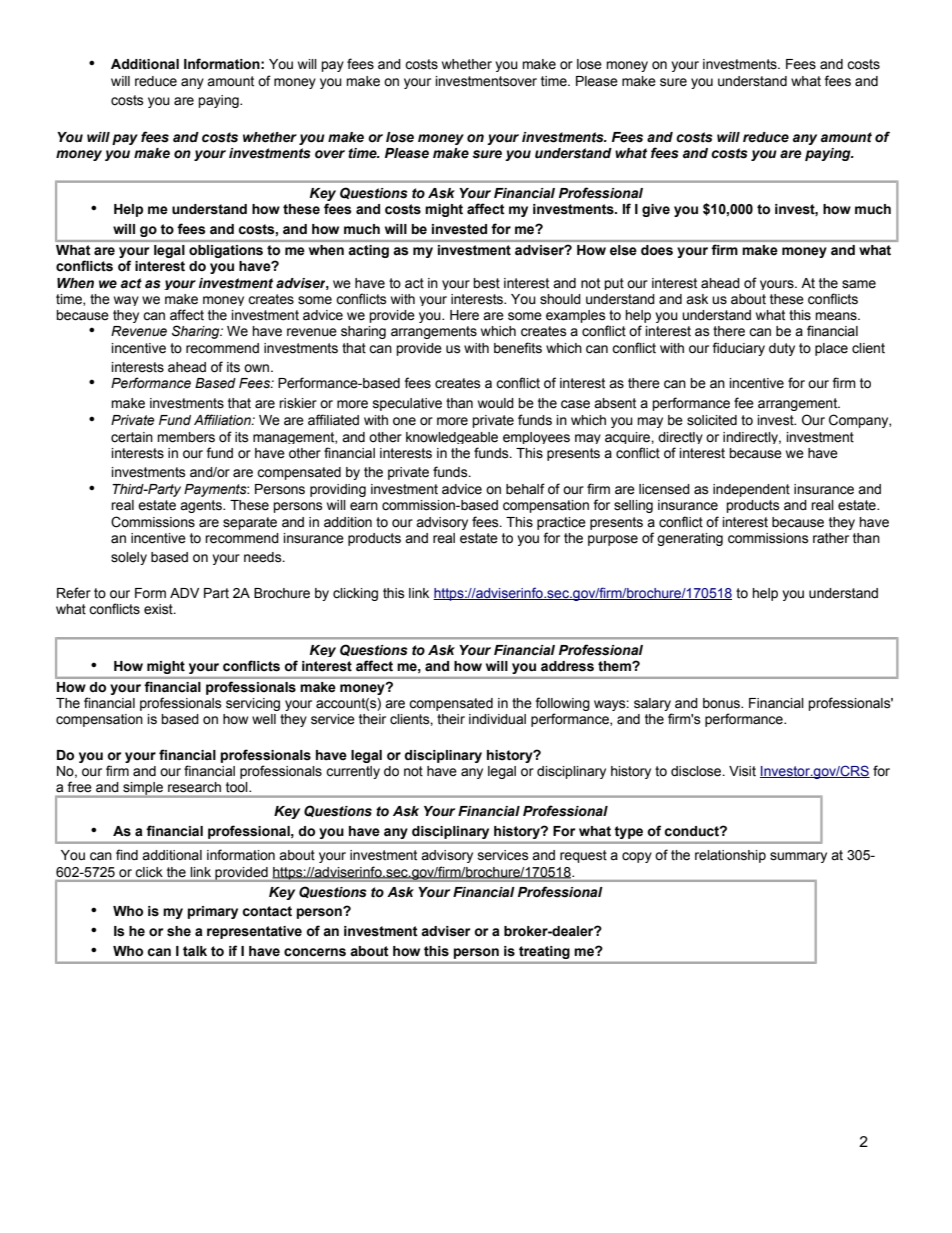 This screenshot has height=1233, width=952. I want to click on independent, so click(751, 490).
